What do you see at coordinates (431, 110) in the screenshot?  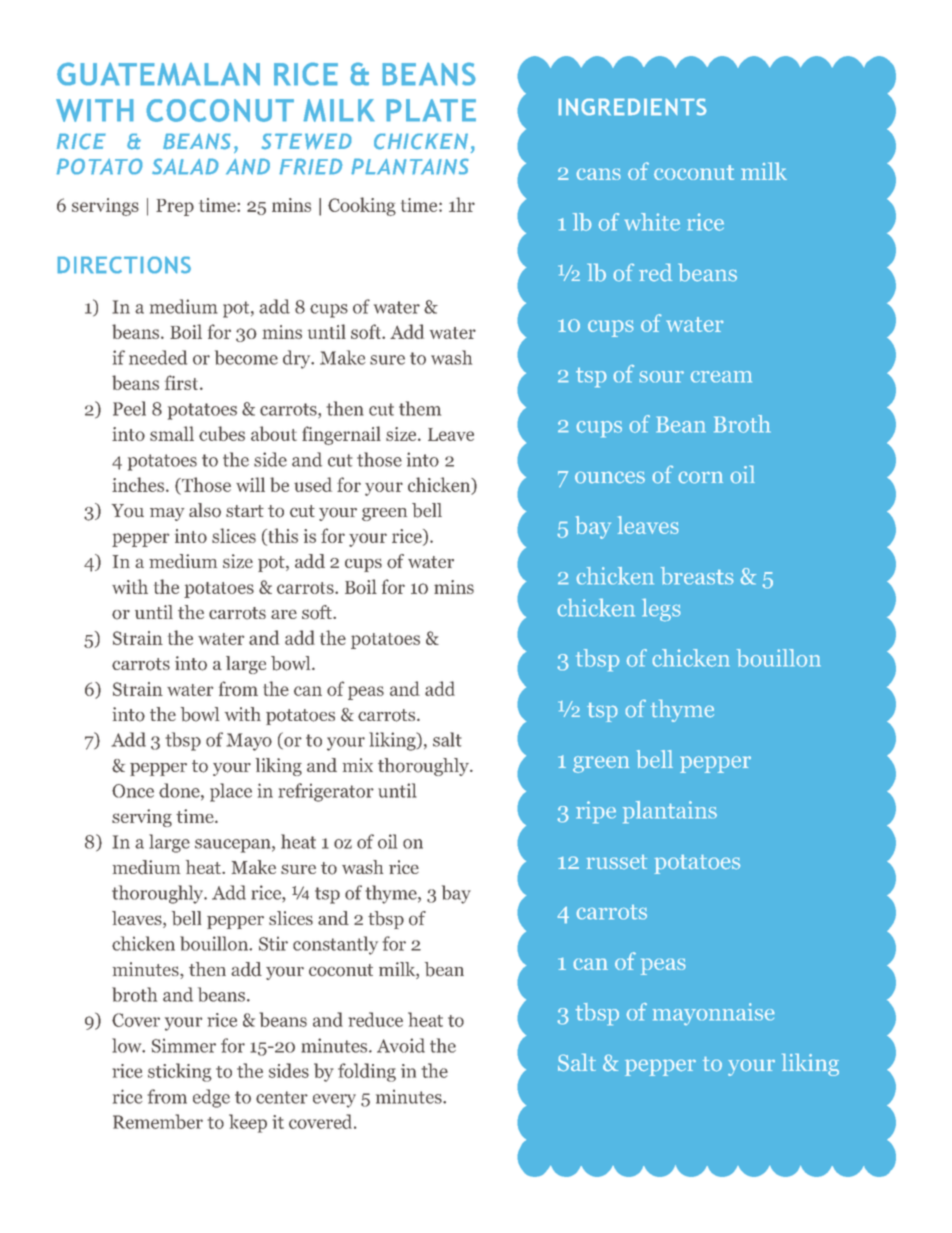 I see `PLATE` at bounding box center [431, 110].
